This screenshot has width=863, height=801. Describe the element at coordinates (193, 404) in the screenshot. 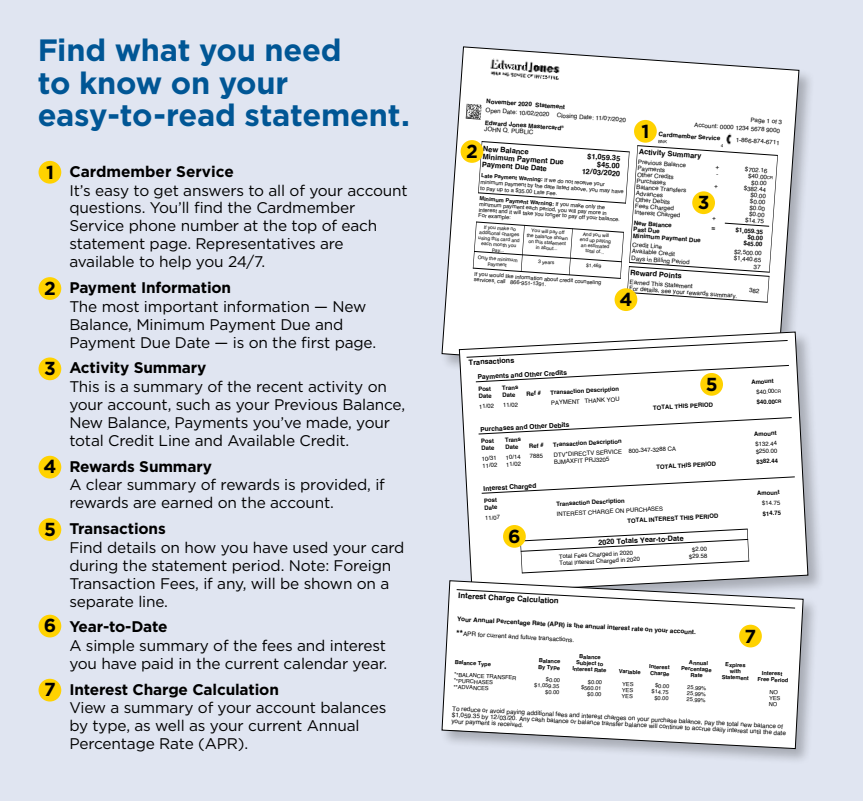

I see `such` at that location.
